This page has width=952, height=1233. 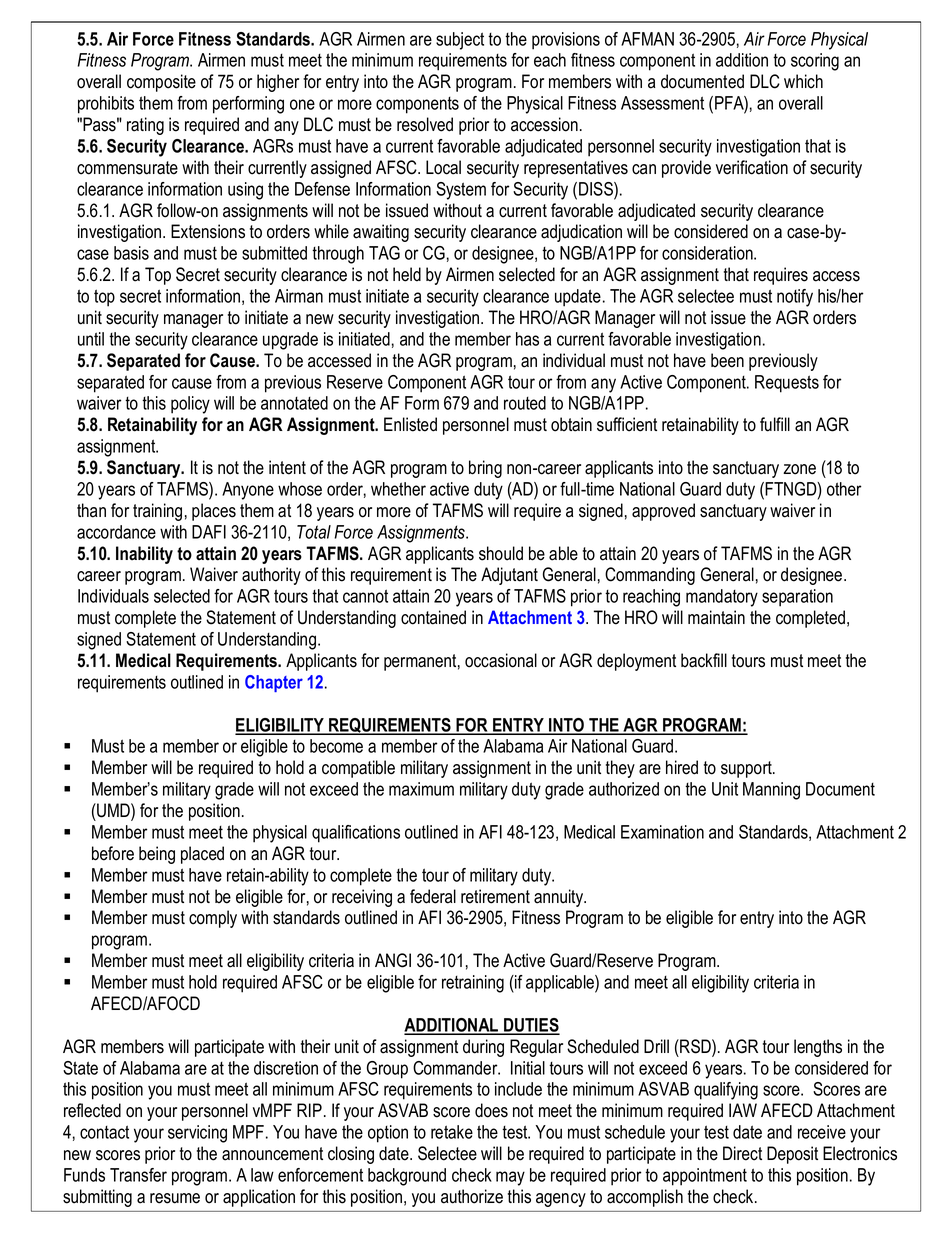 What do you see at coordinates (190, 405) in the page?
I see `policy` at bounding box center [190, 405].
